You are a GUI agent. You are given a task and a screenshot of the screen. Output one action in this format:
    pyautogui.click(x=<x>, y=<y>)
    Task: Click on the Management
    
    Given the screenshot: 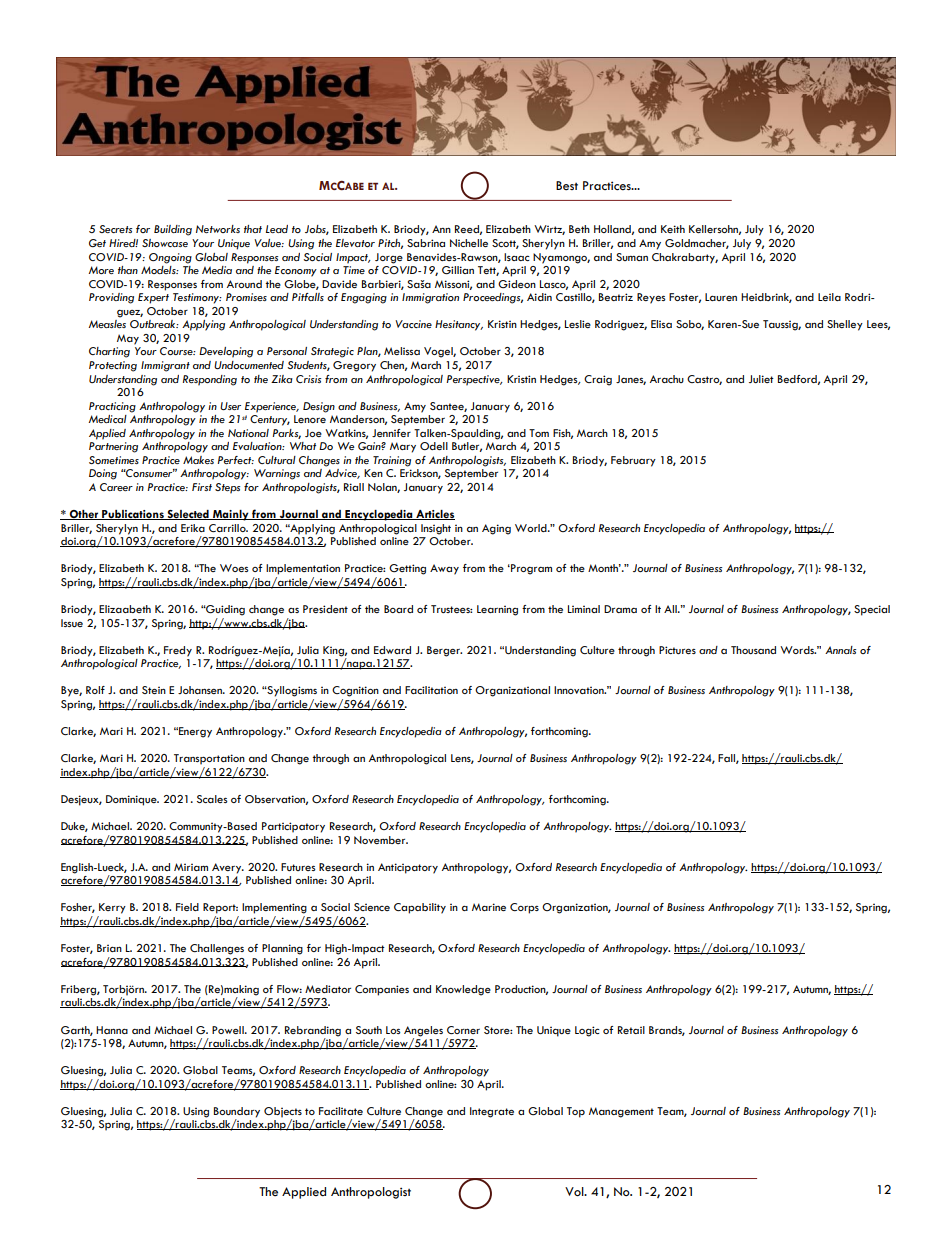 What is the action you would take?
    pyautogui.click(x=621, y=1112)
